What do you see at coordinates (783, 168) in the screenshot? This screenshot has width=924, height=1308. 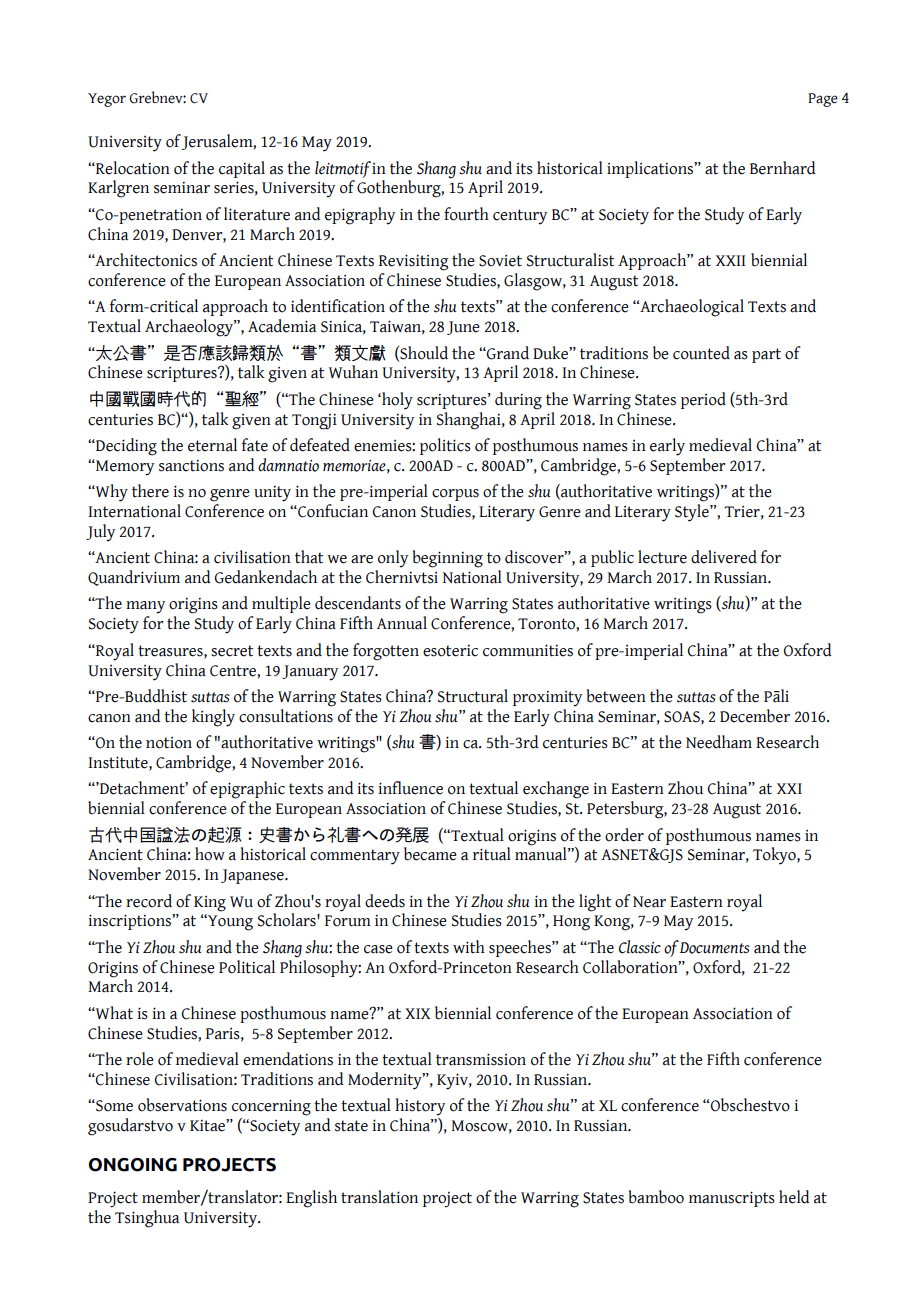 I see `Bernhard` at bounding box center [783, 168].
